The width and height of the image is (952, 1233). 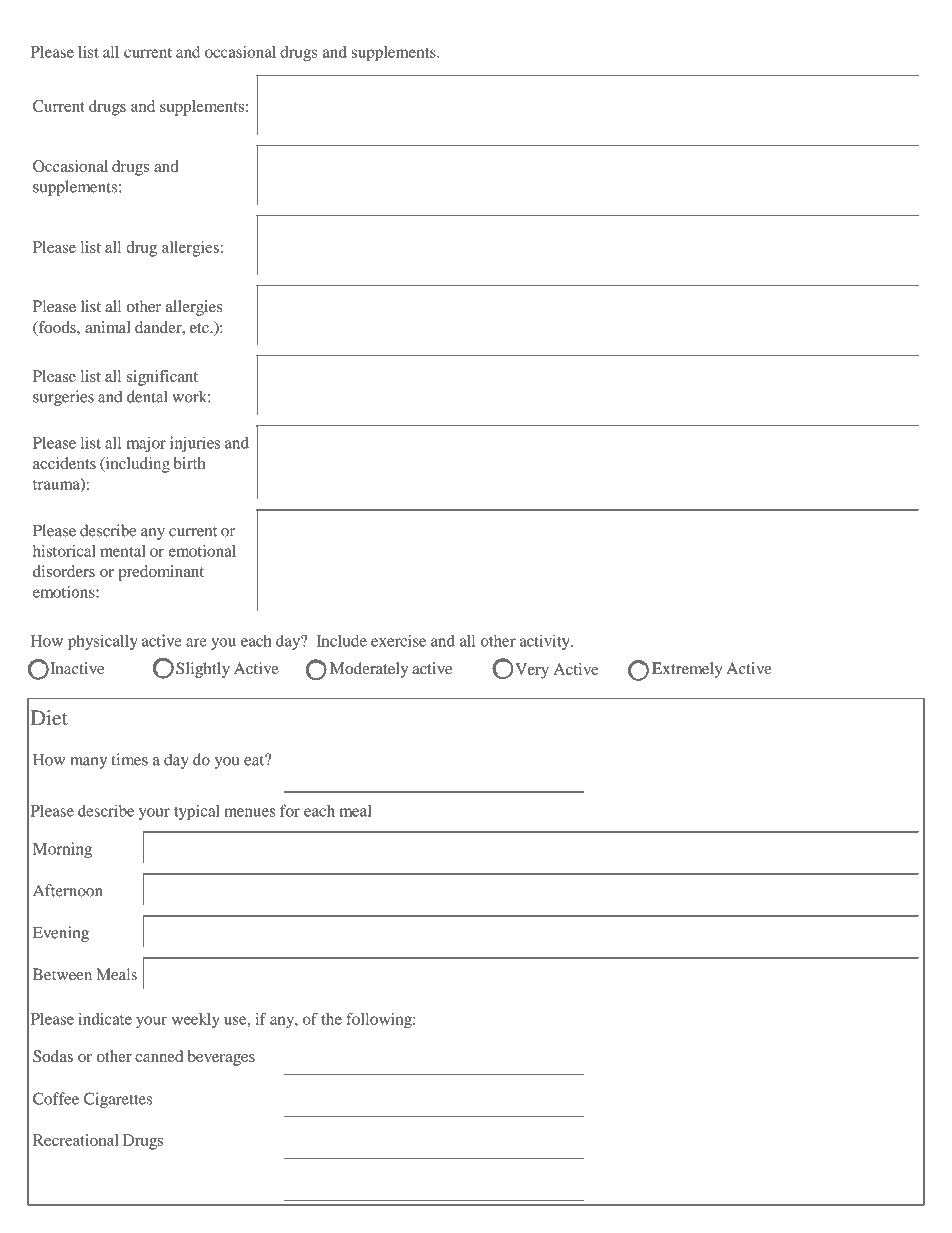 What do you see at coordinates (118, 1100) in the image?
I see `Cigarettes` at bounding box center [118, 1100].
